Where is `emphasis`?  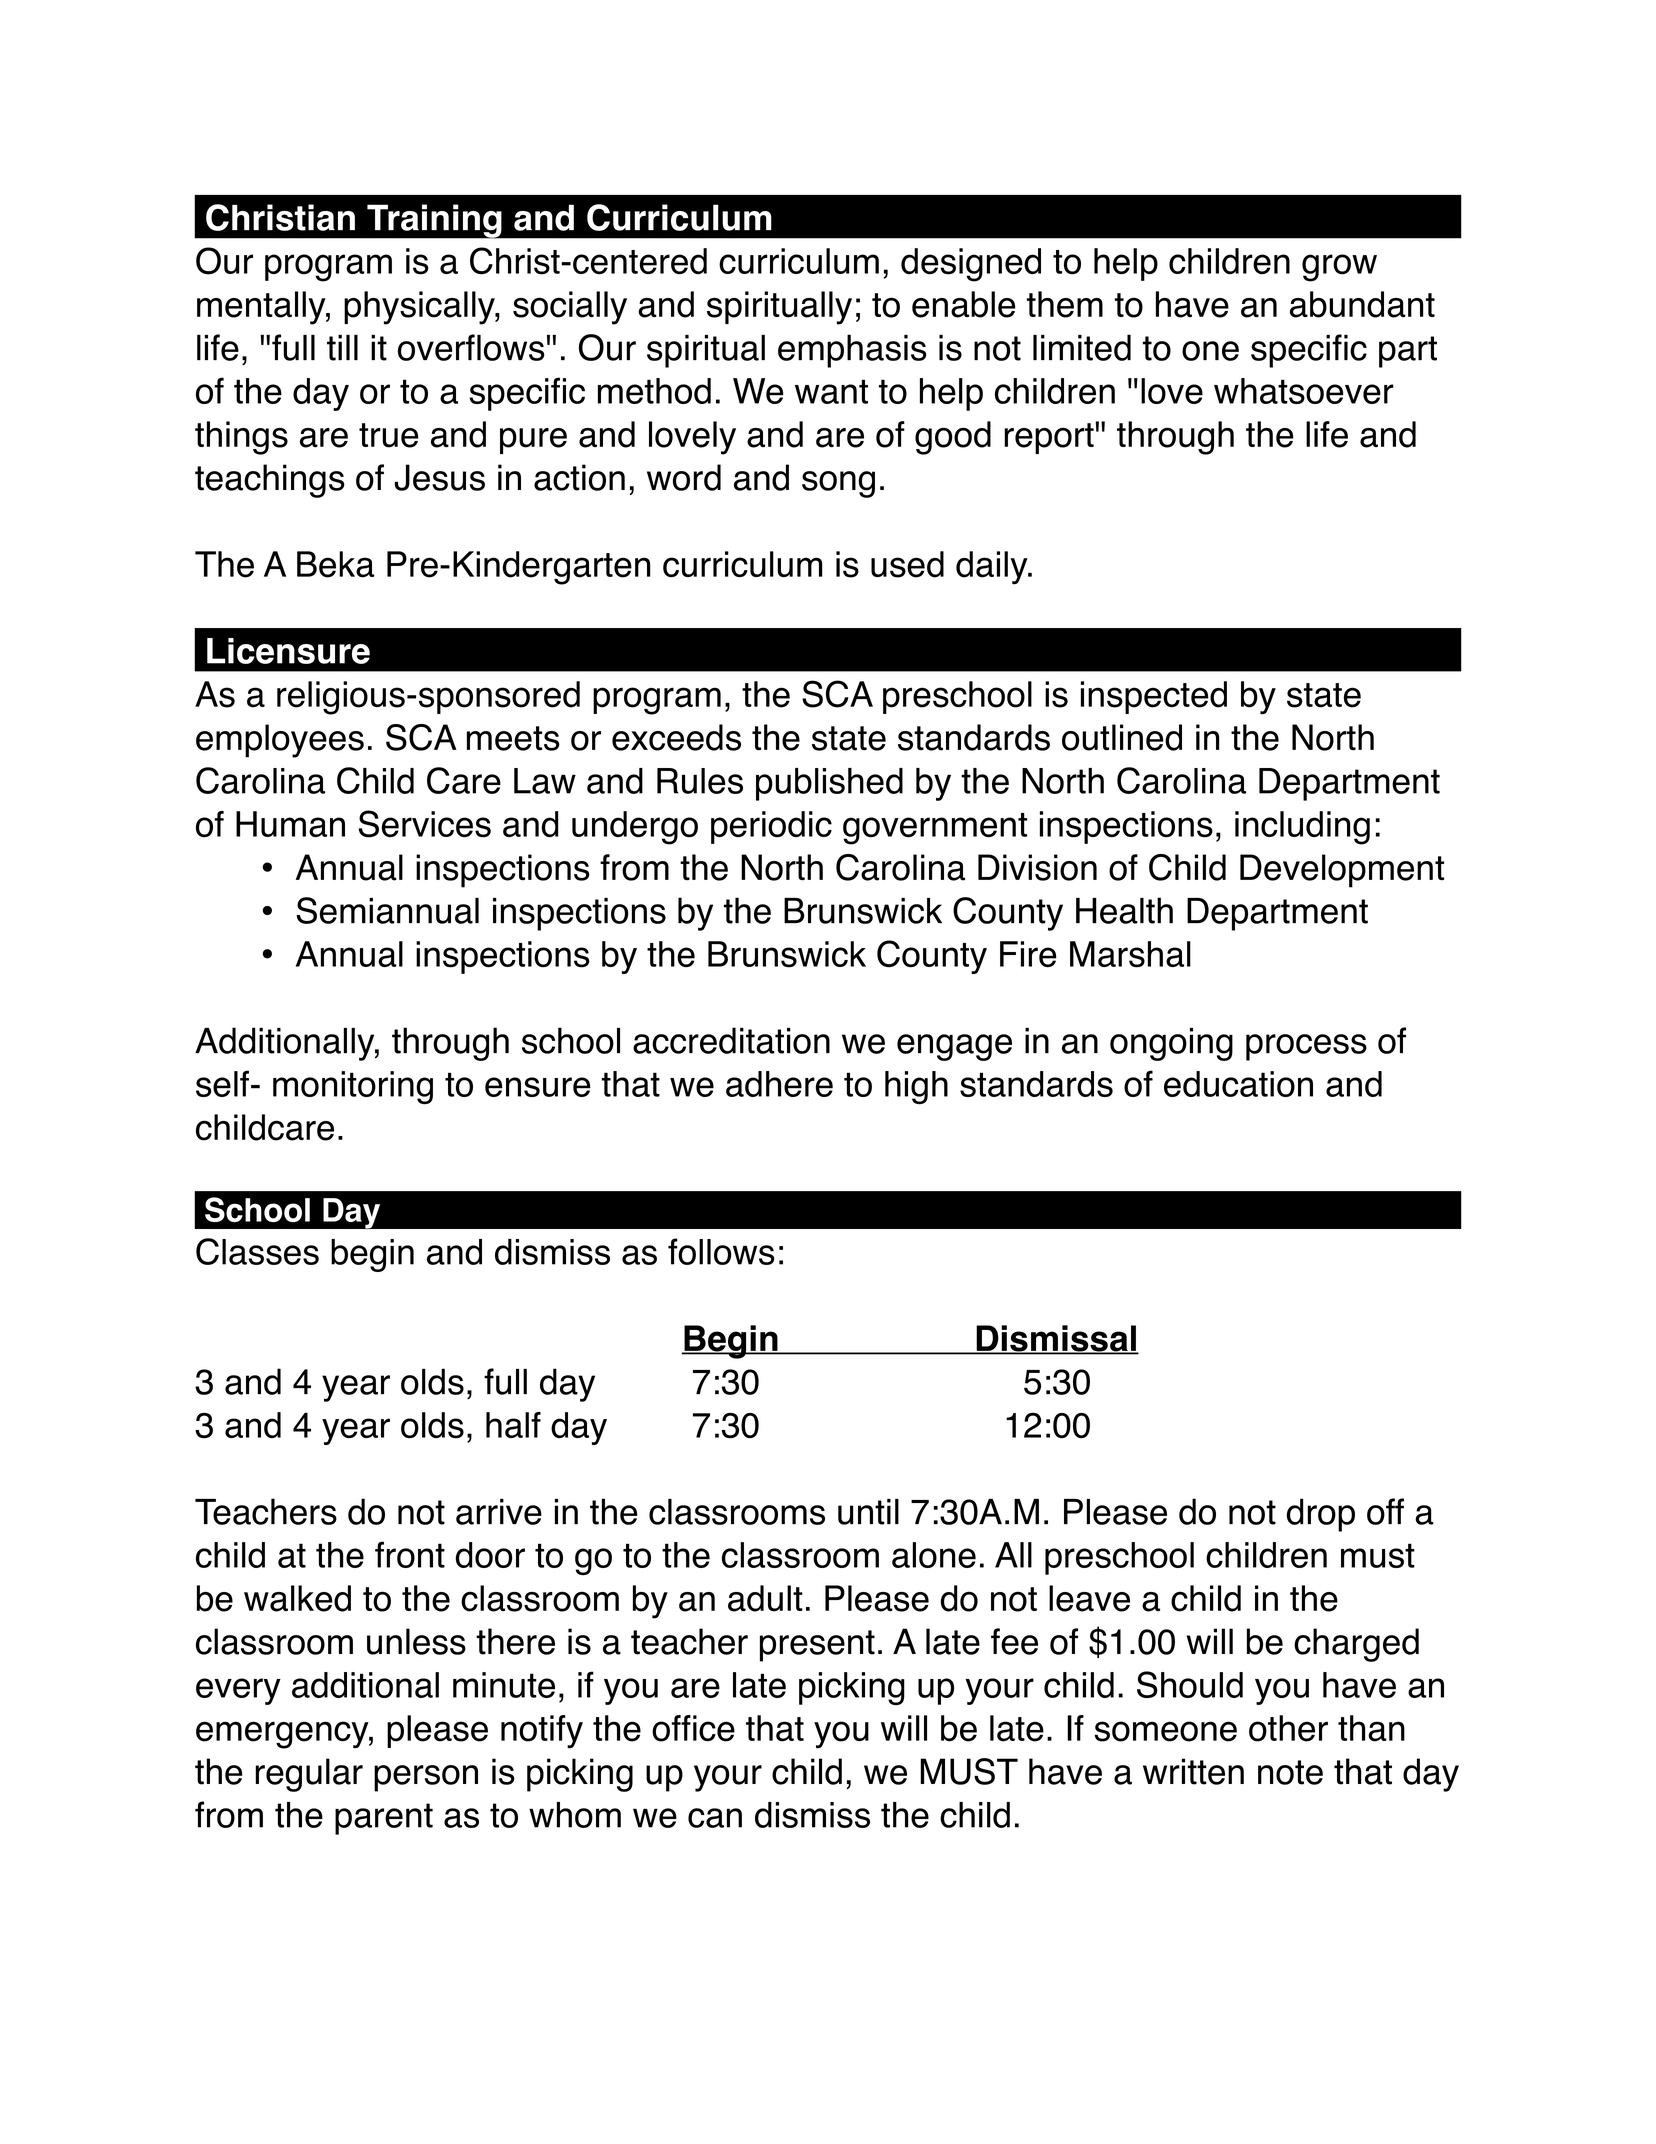 emphasis is located at coordinates (852, 351).
